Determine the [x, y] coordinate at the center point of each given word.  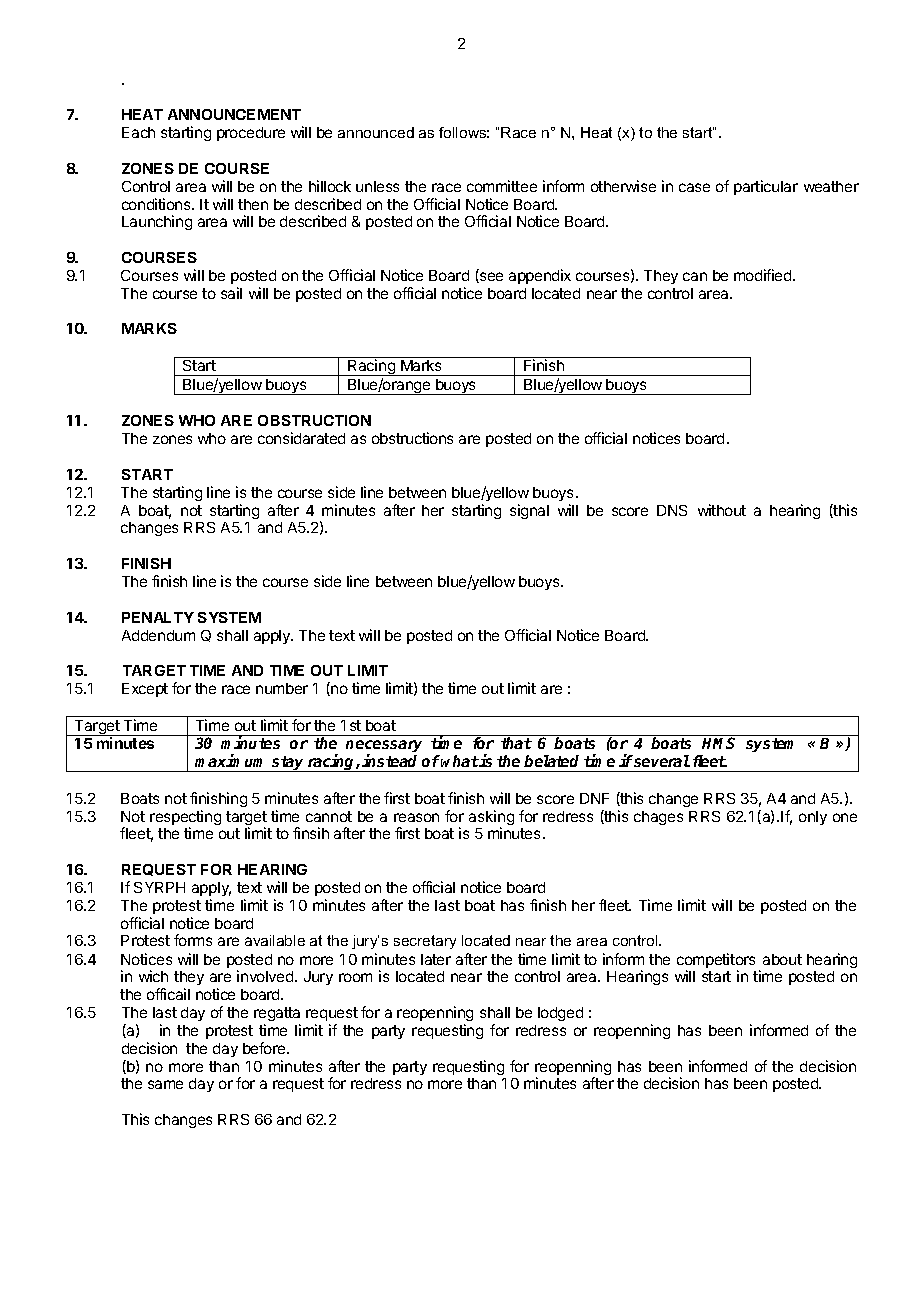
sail [231, 293]
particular [766, 187]
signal [529, 511]
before [265, 1048]
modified [764, 275]
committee [502, 186]
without [722, 510]
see [490, 277]
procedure [251, 134]
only [813, 818]
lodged [560, 1014]
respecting [185, 819]
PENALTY [158, 617]
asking [491, 819]
